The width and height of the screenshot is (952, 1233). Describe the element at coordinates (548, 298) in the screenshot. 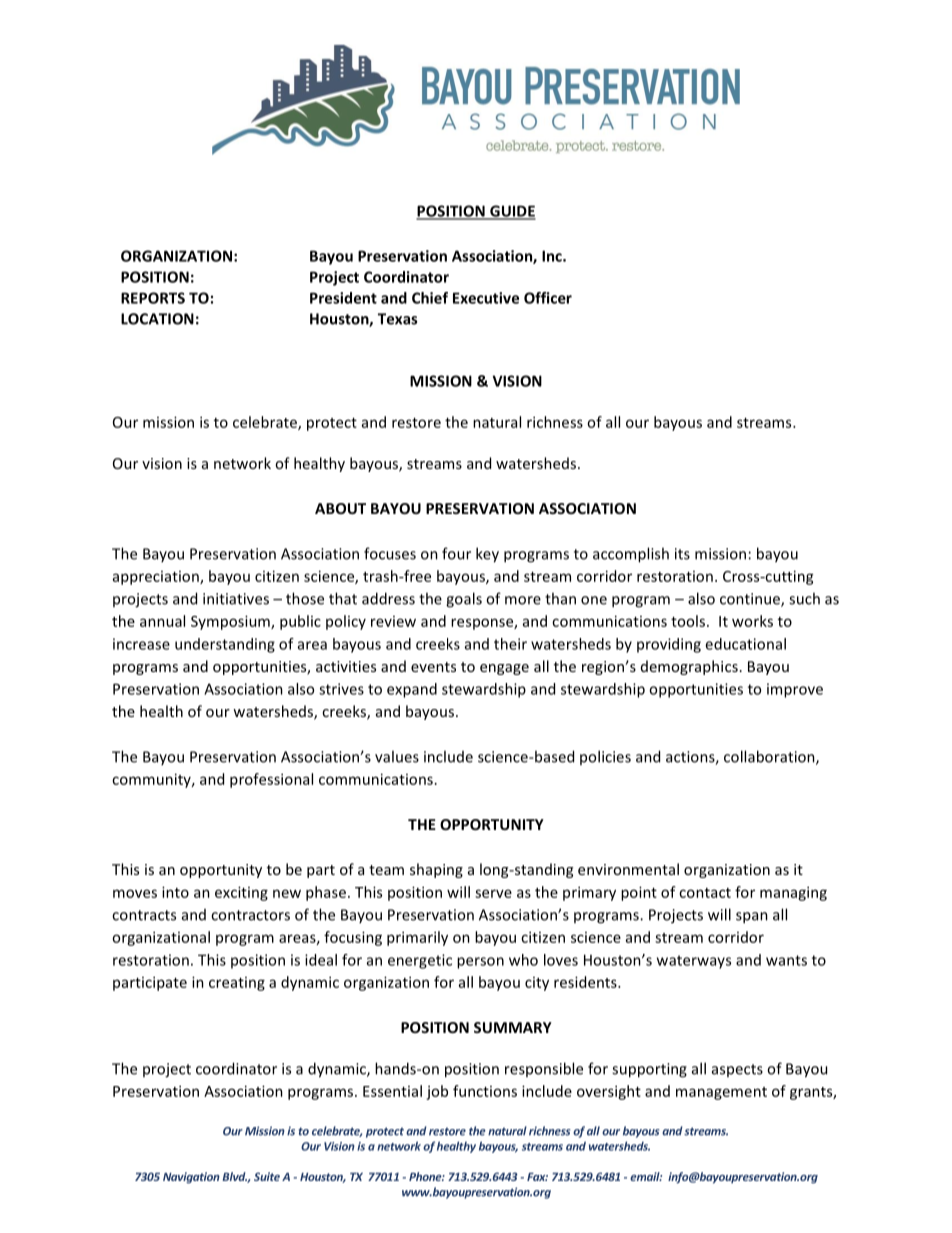

I see `Officer` at that location.
